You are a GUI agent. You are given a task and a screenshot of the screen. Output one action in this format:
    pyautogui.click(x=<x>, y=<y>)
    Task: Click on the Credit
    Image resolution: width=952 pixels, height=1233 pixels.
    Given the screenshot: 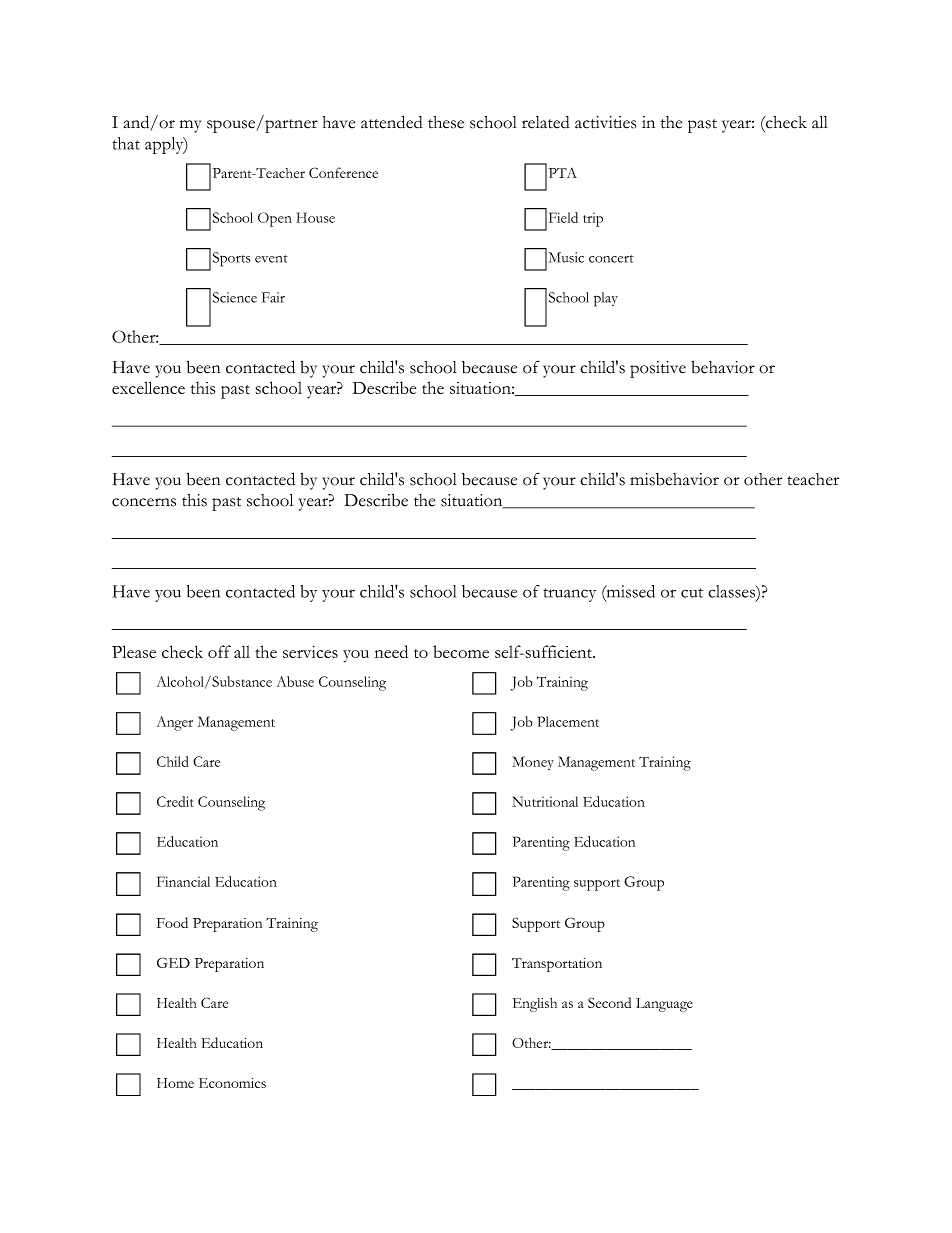 What is the action you would take?
    pyautogui.click(x=175, y=801)
